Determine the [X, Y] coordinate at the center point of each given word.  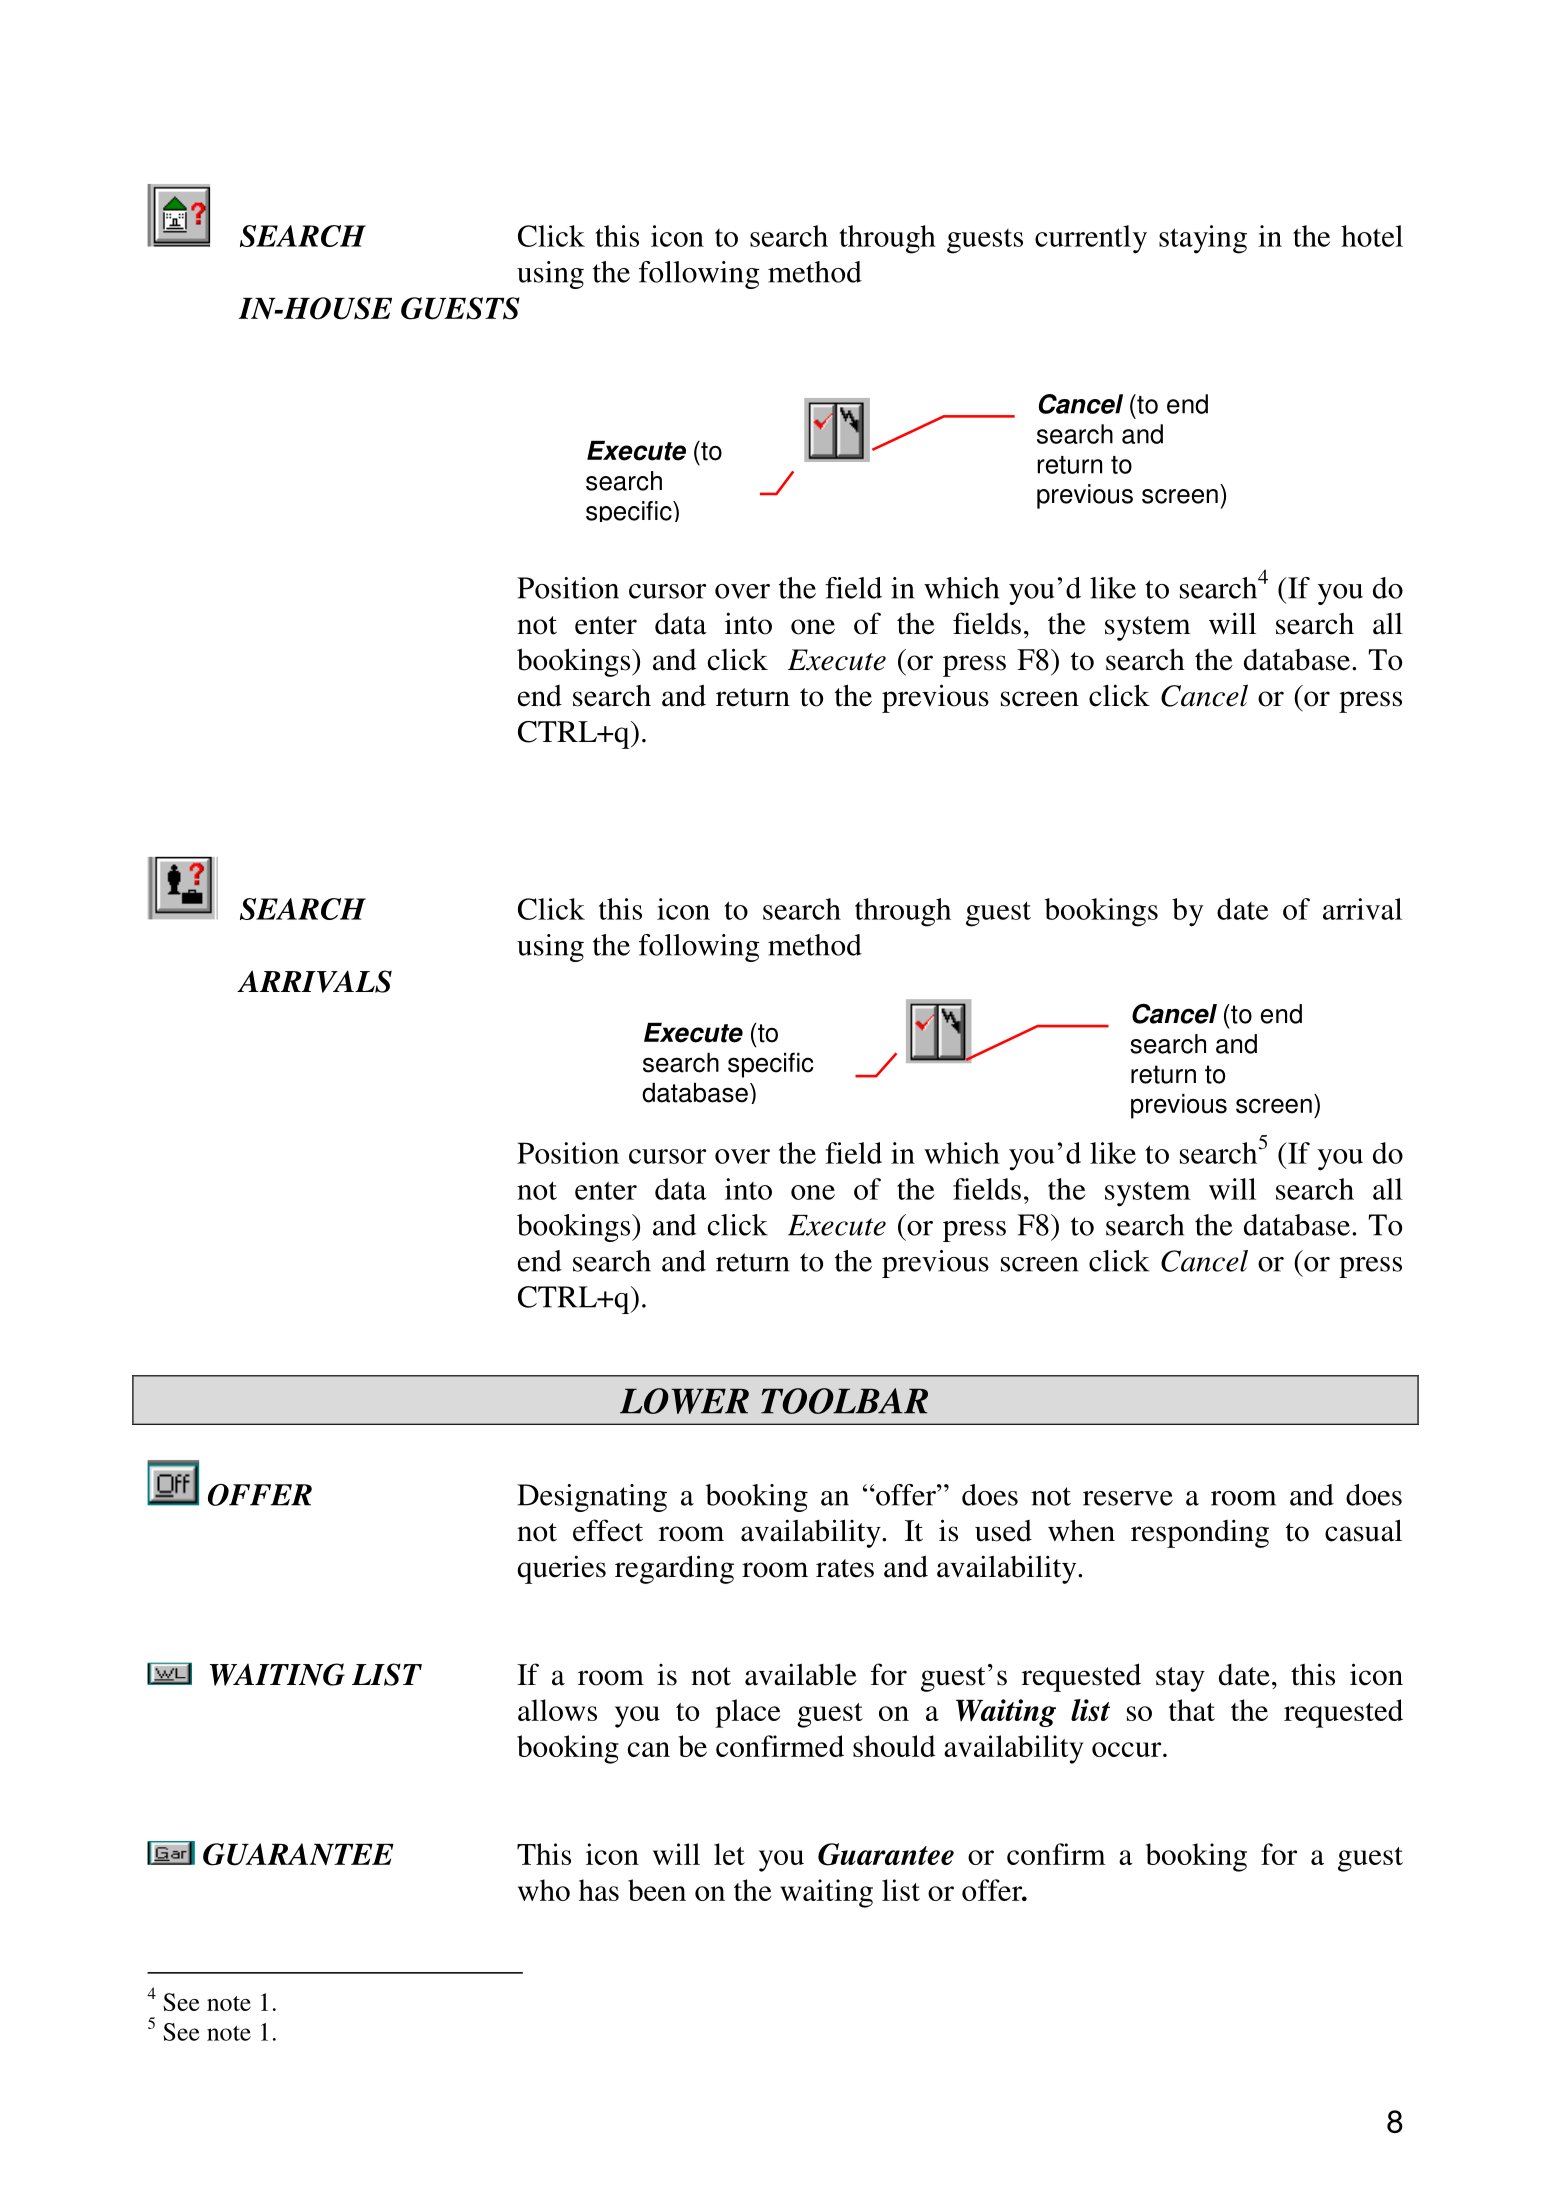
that [1192, 1710]
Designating [592, 1498]
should [894, 1746]
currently [1091, 239]
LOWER [684, 1401]
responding [1200, 1533]
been [657, 1890]
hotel [1372, 236]
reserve [1128, 1498]
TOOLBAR [844, 1401]
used [1003, 1531]
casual [1363, 1530]
